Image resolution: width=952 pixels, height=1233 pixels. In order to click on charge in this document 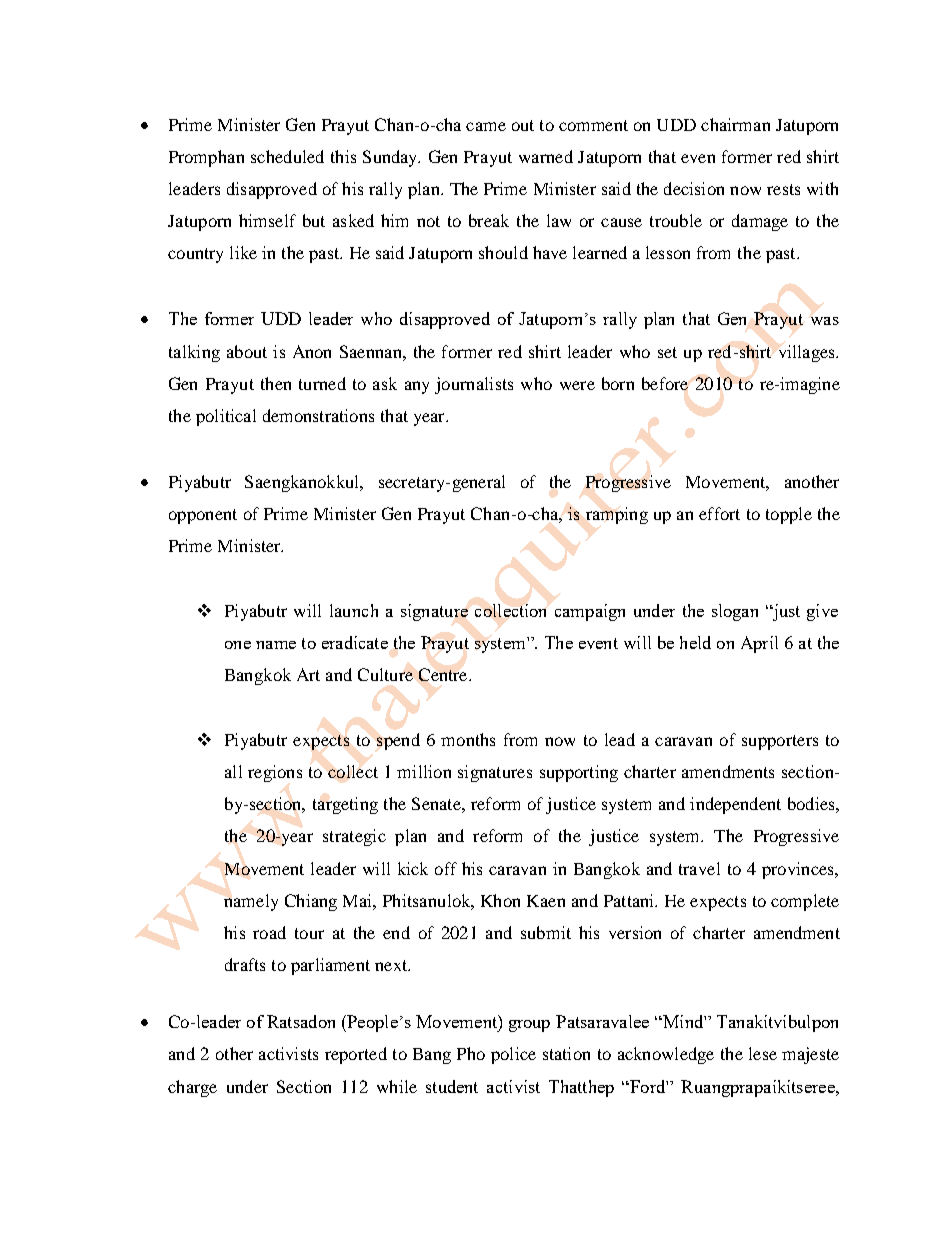, I will do `click(192, 1088)`.
